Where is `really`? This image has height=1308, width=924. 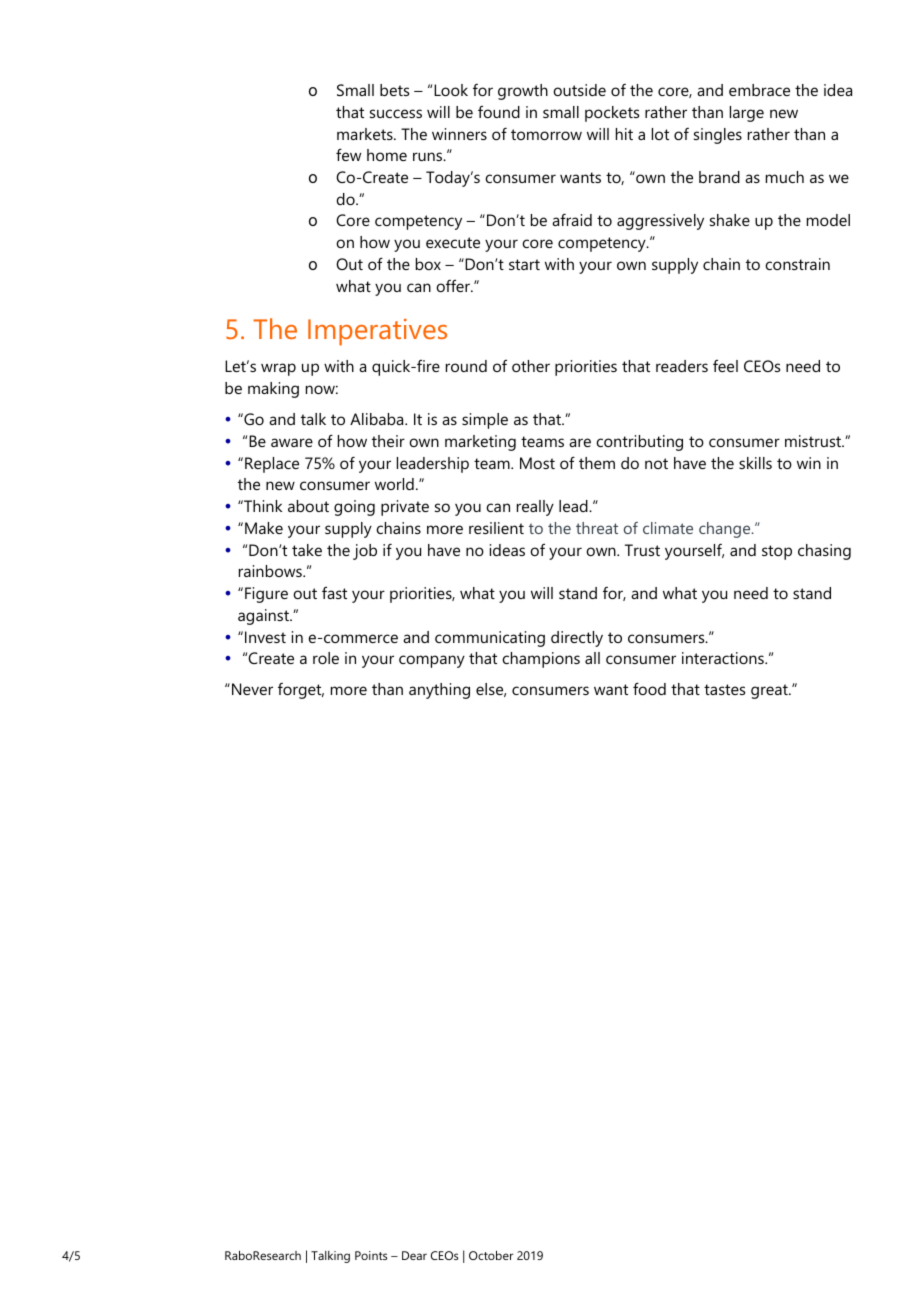
really is located at coordinates (535, 508).
